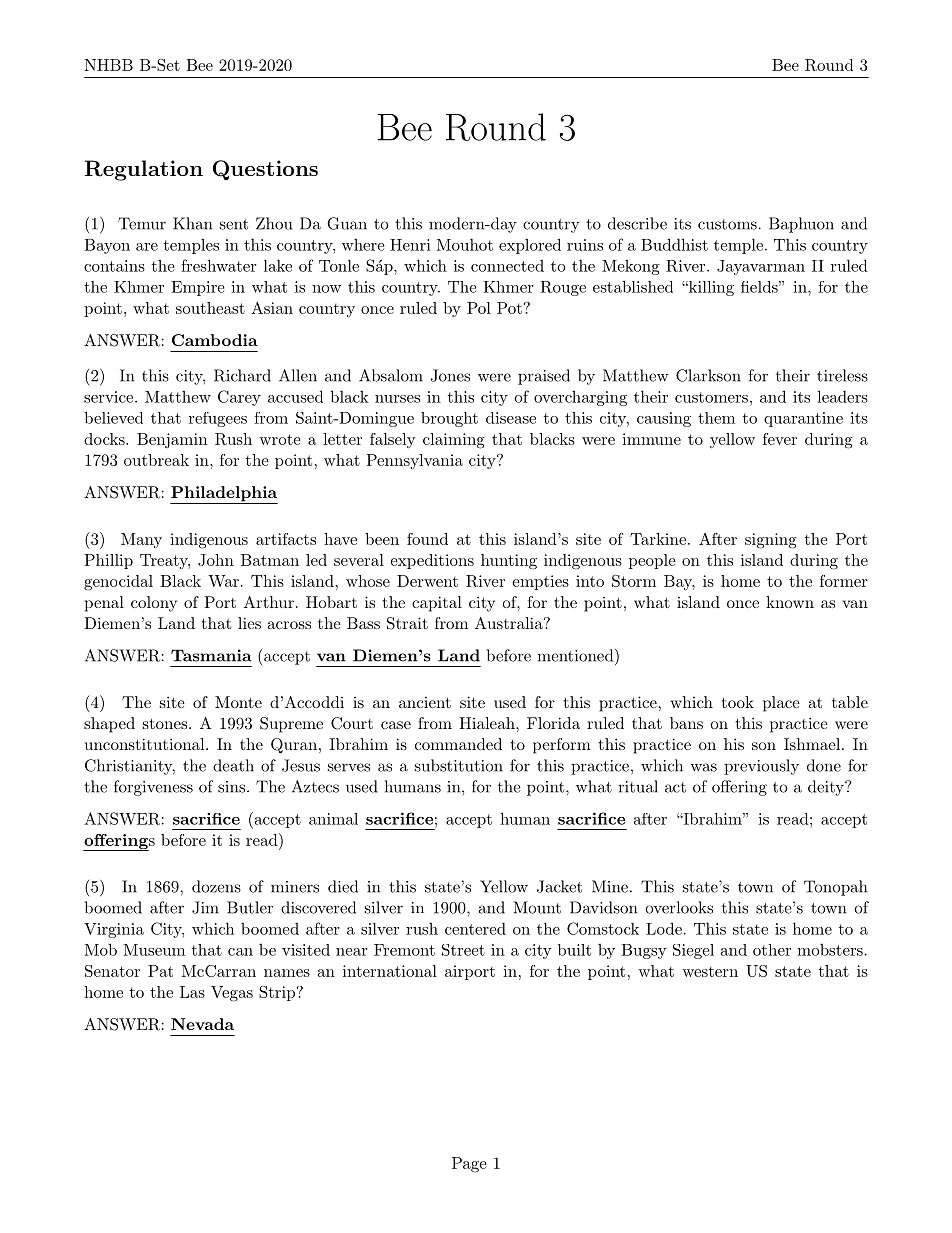 The width and height of the screenshot is (952, 1233). Describe the element at coordinates (710, 971) in the screenshot. I see `western` at that location.
